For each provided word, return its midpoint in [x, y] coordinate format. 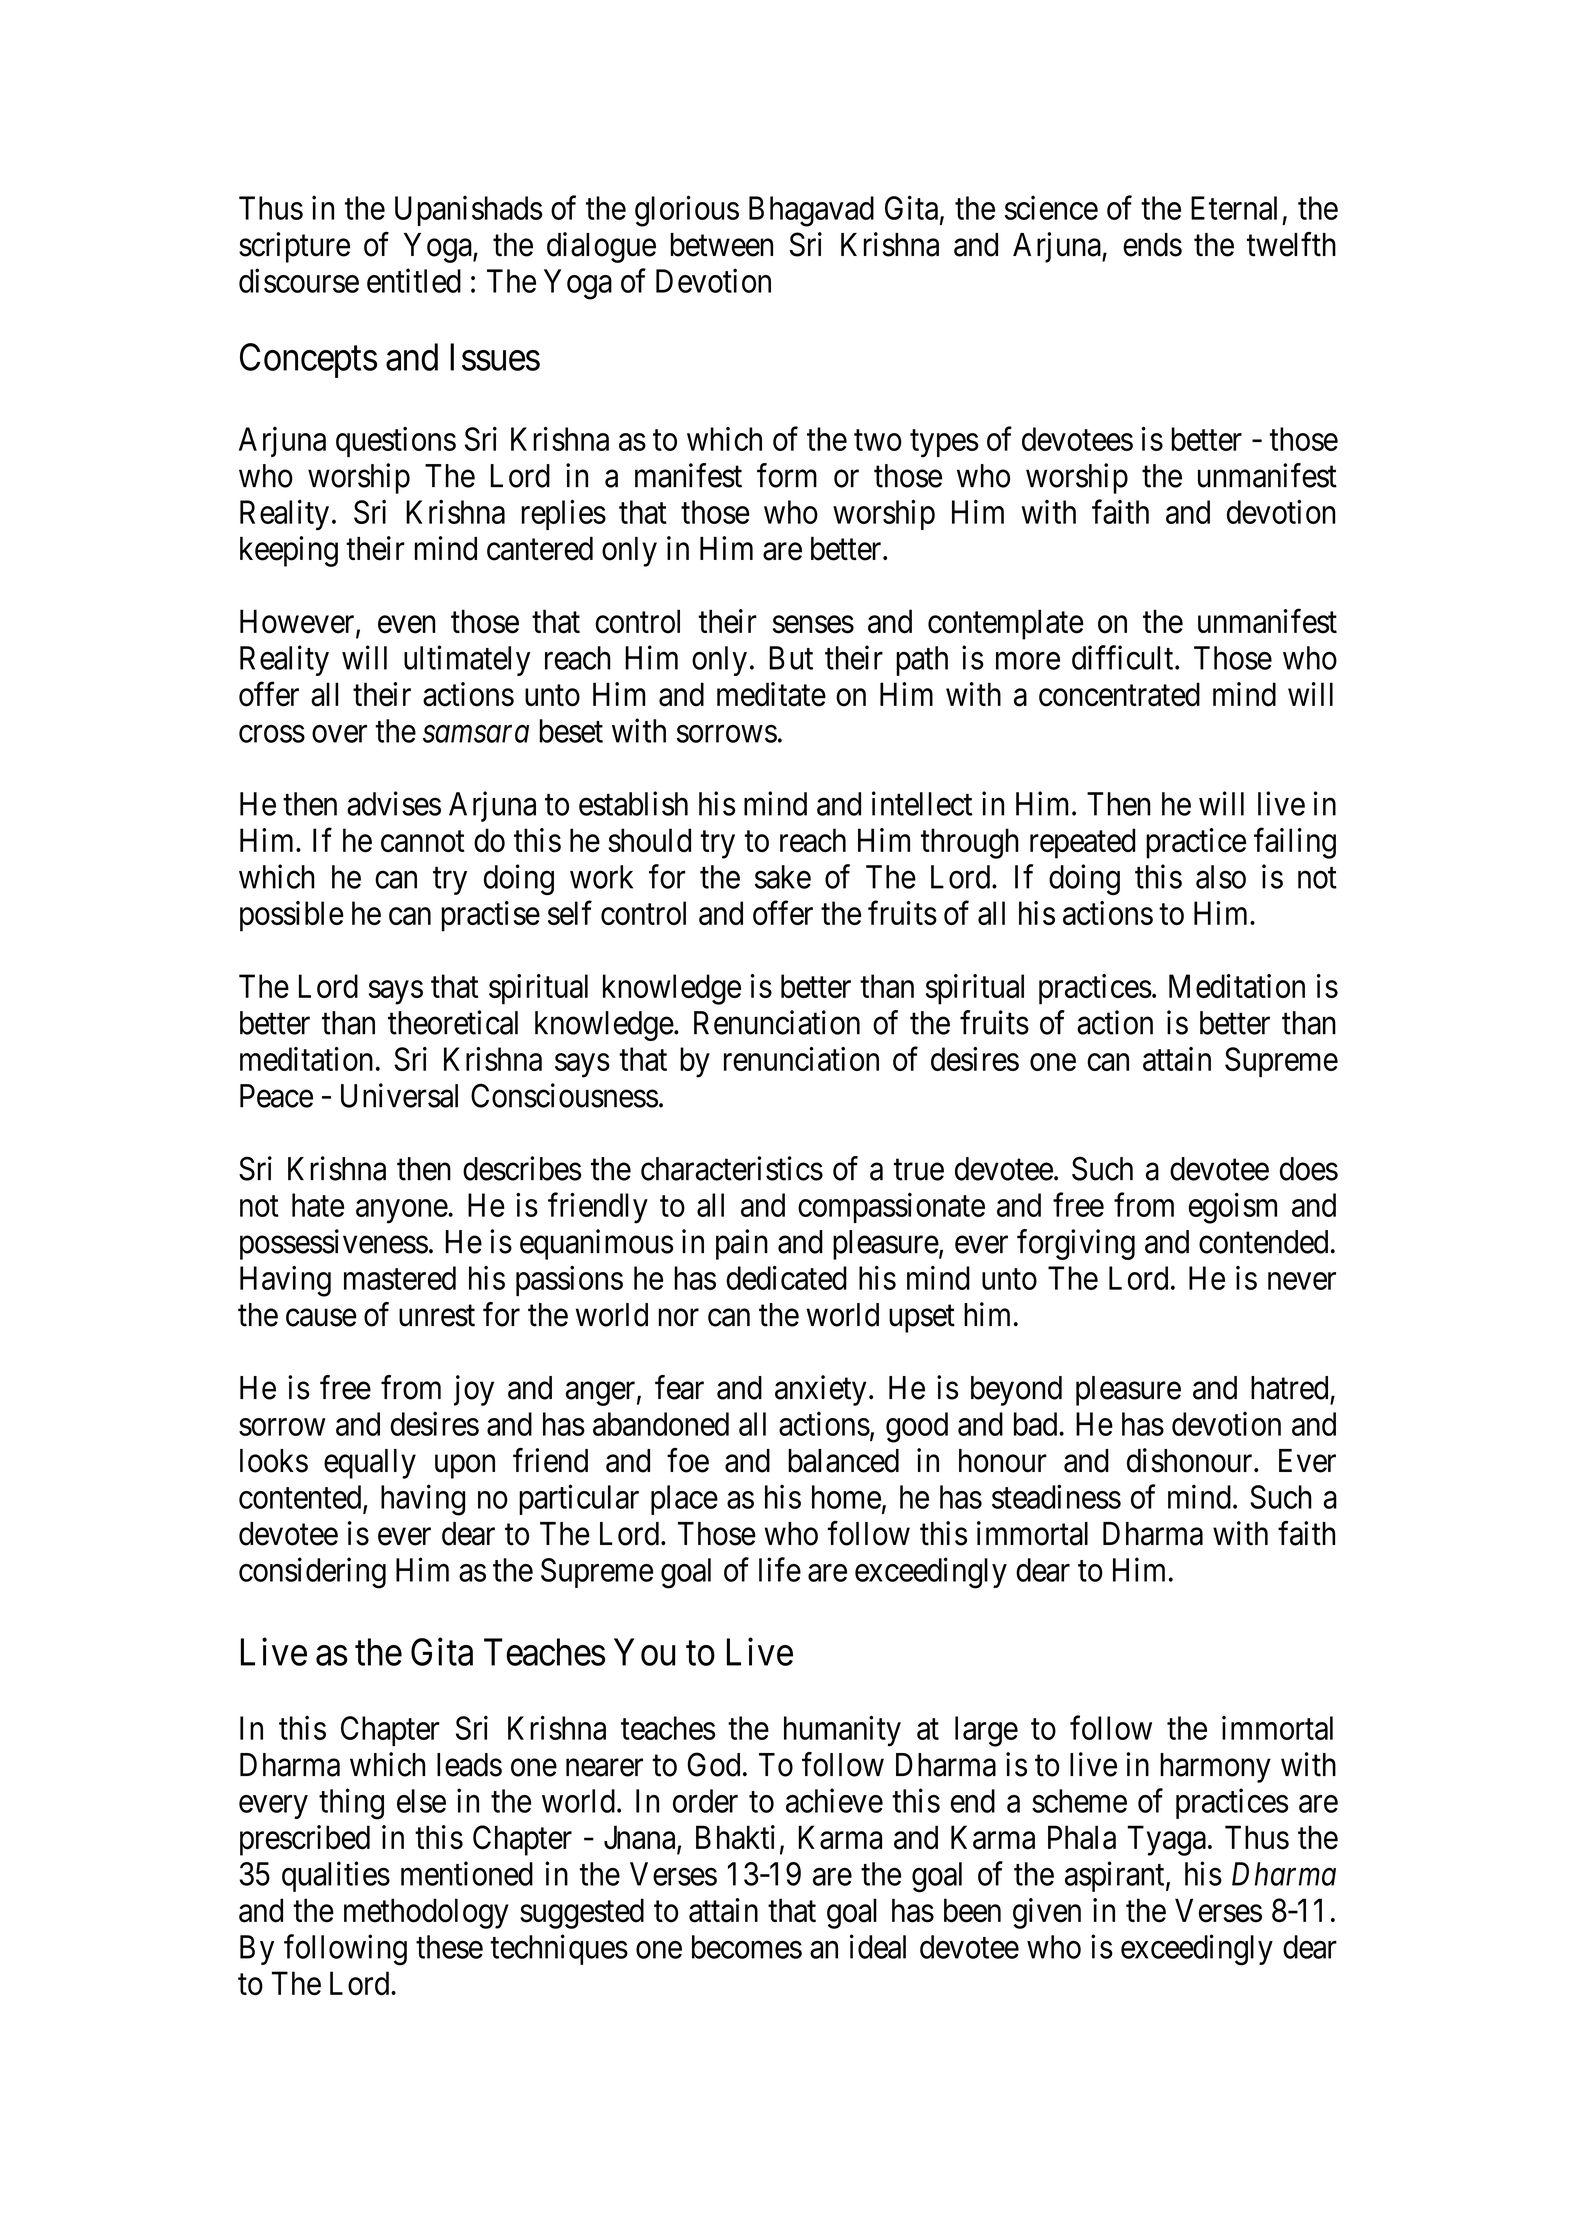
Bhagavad [811, 211]
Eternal [1234, 208]
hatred [1289, 1388]
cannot [423, 842]
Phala [1082, 1837]
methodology [426, 1913]
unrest [437, 1316]
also [1221, 877]
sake [783, 877]
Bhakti [735, 1837]
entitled [414, 280]
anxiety [821, 1390]
